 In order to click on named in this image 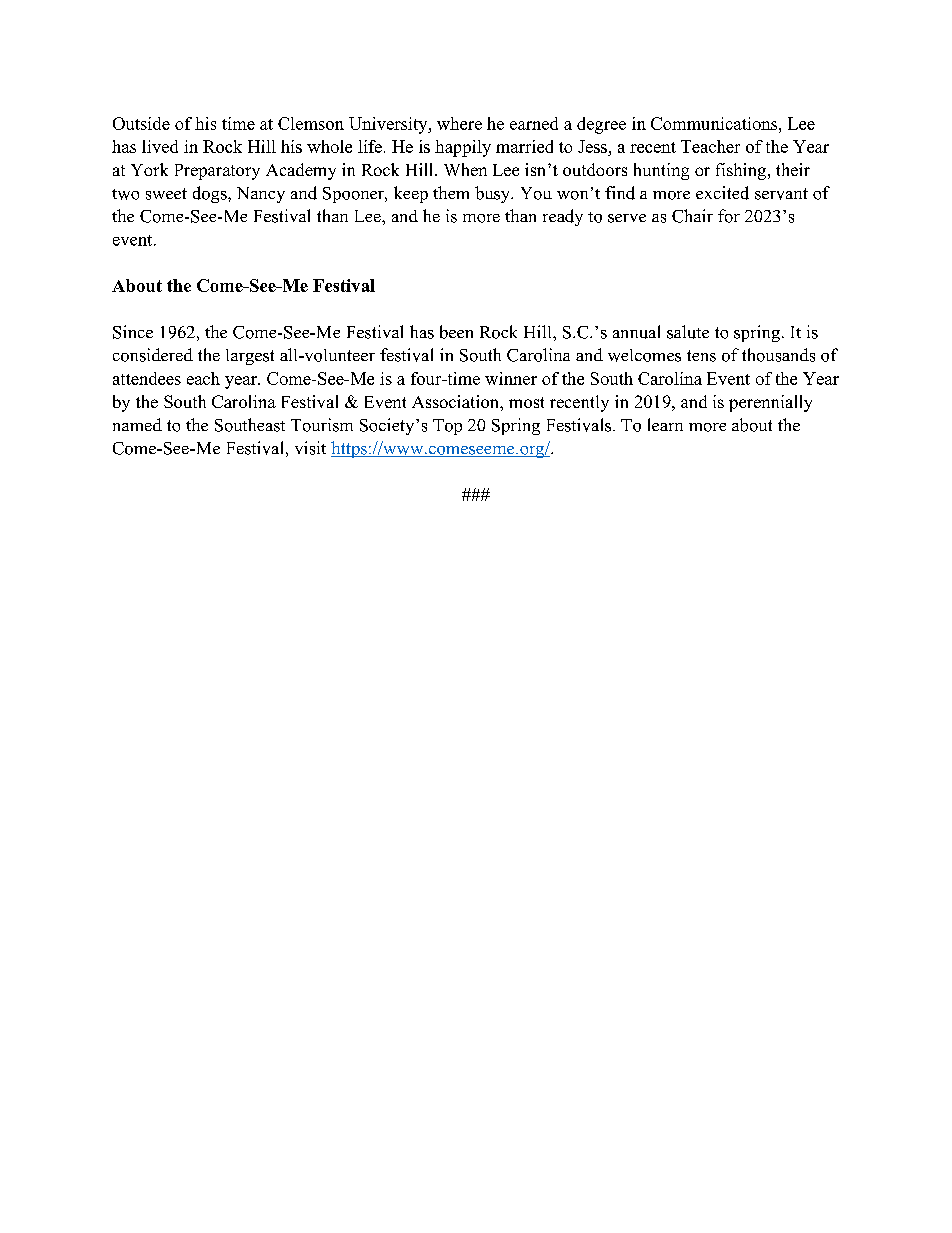, I will do `click(137, 424)`.
